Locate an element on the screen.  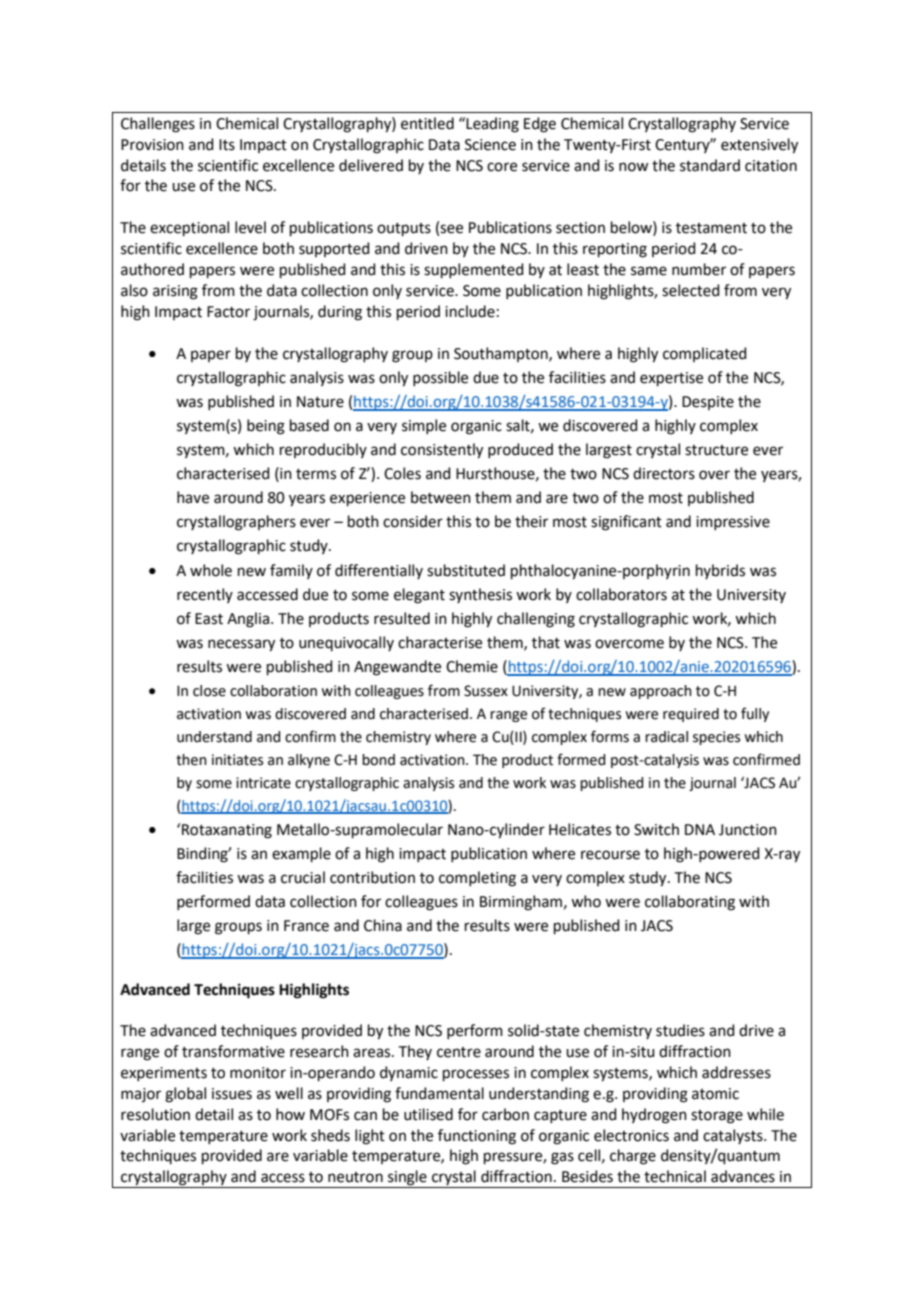
standard is located at coordinates (710, 165).
